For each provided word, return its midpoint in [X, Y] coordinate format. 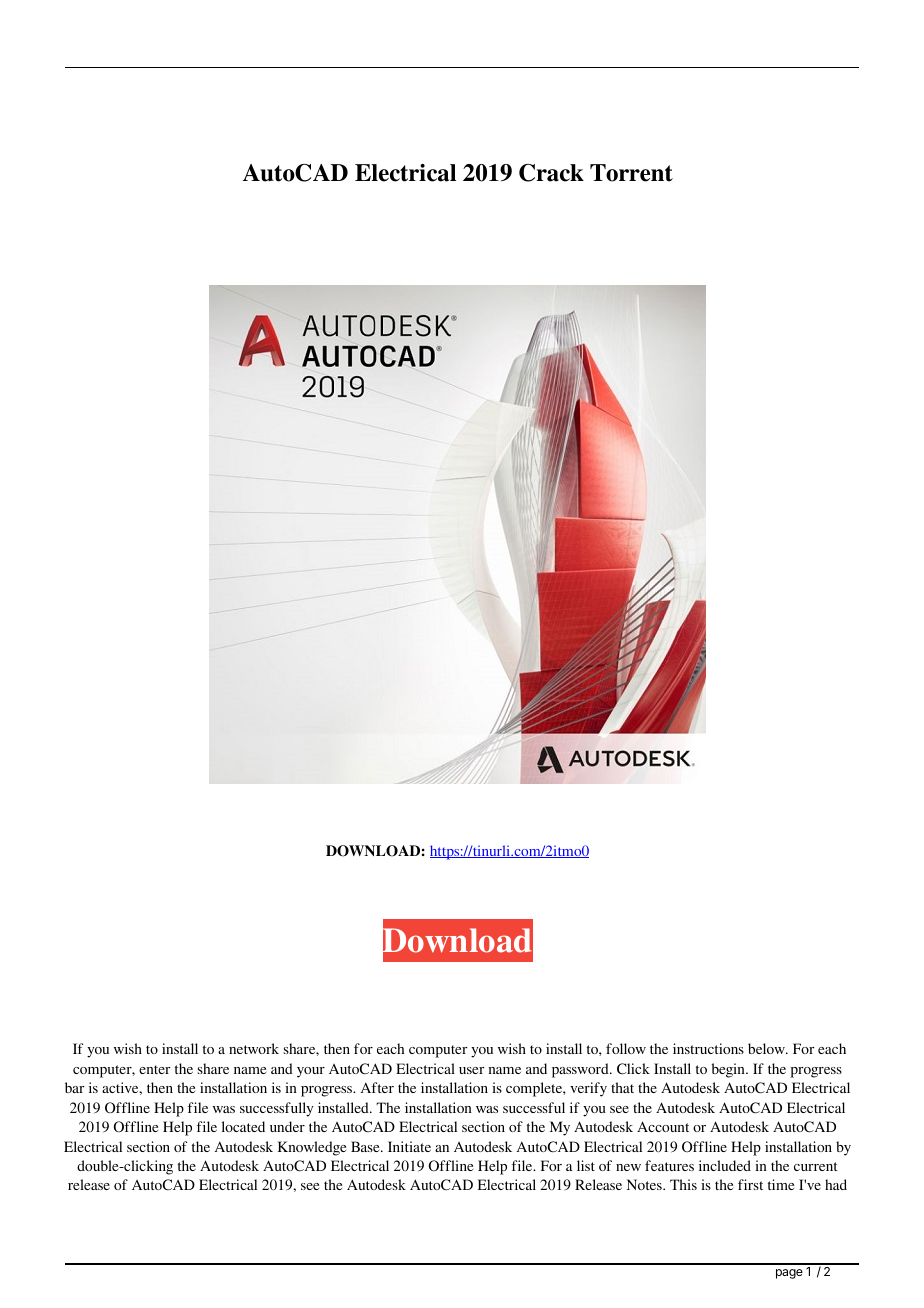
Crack [551, 173]
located [243, 1126]
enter [154, 1069]
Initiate [409, 1146]
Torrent [631, 173]
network [254, 1048]
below [767, 1048]
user [471, 1070]
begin [729, 1070]
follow [626, 1048]
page [789, 1274]
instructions [708, 1048]
